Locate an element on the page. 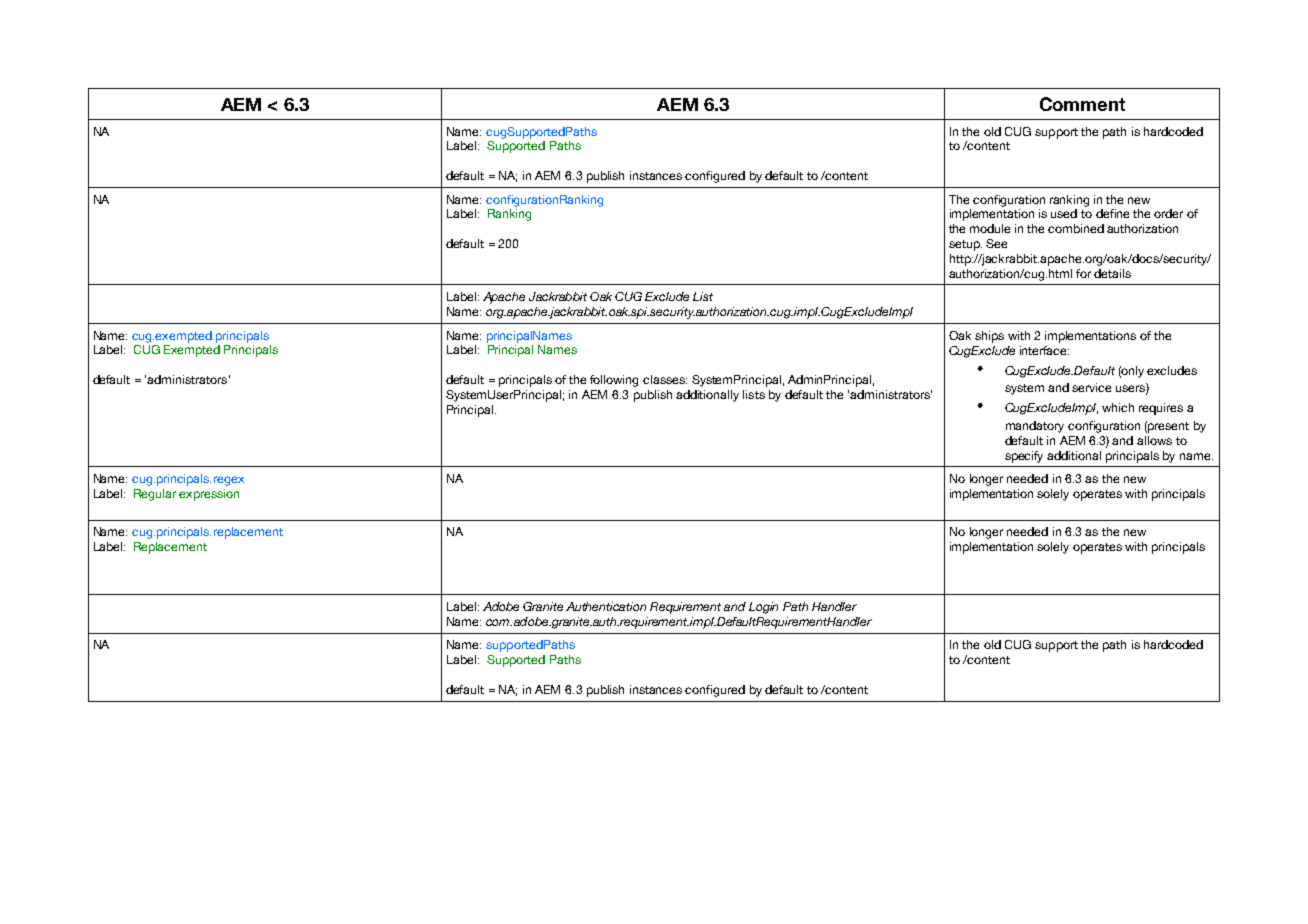 This page has height=924, width=1308. Comment is located at coordinates (1082, 104).
